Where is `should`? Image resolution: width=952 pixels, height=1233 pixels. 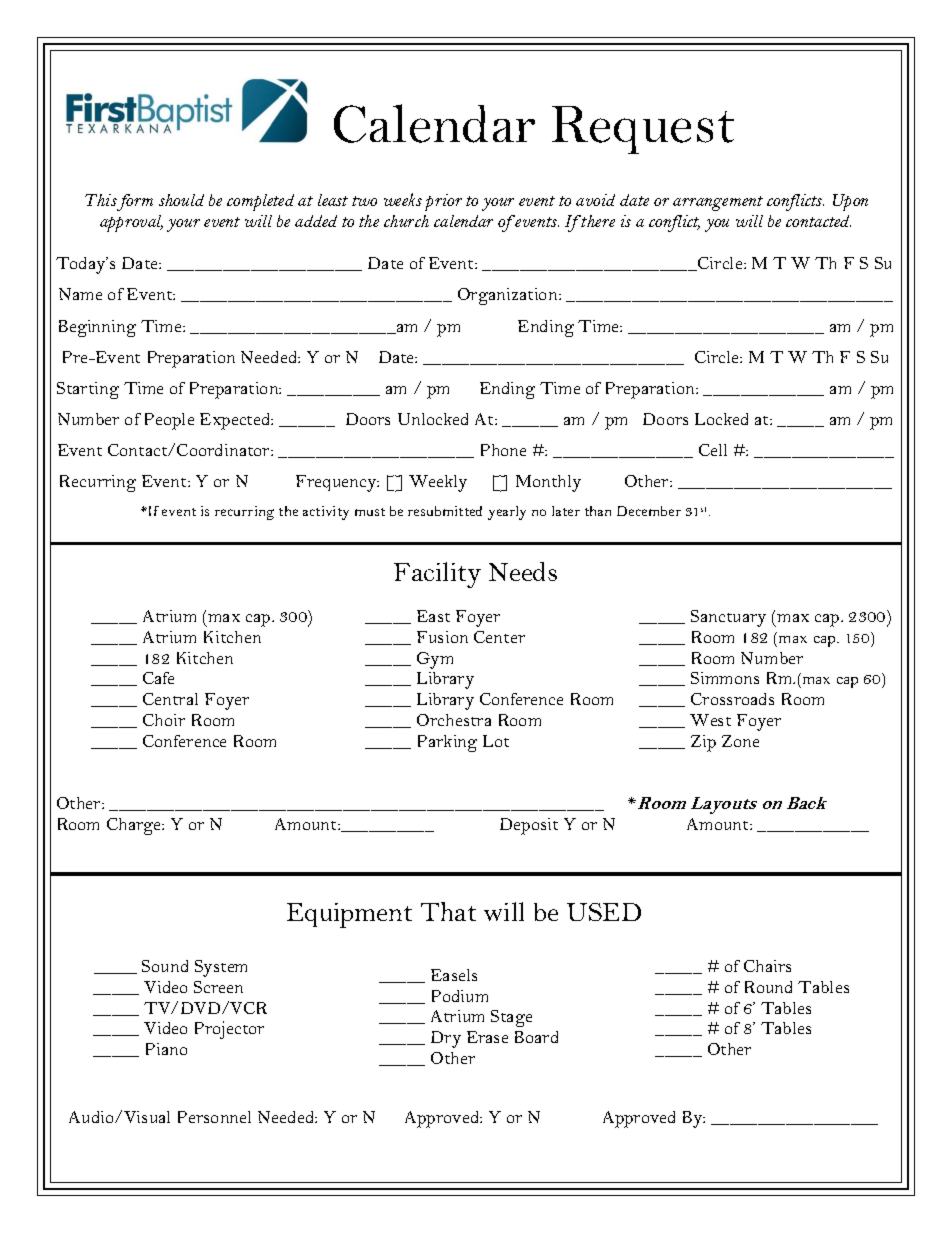 should is located at coordinates (181, 200).
